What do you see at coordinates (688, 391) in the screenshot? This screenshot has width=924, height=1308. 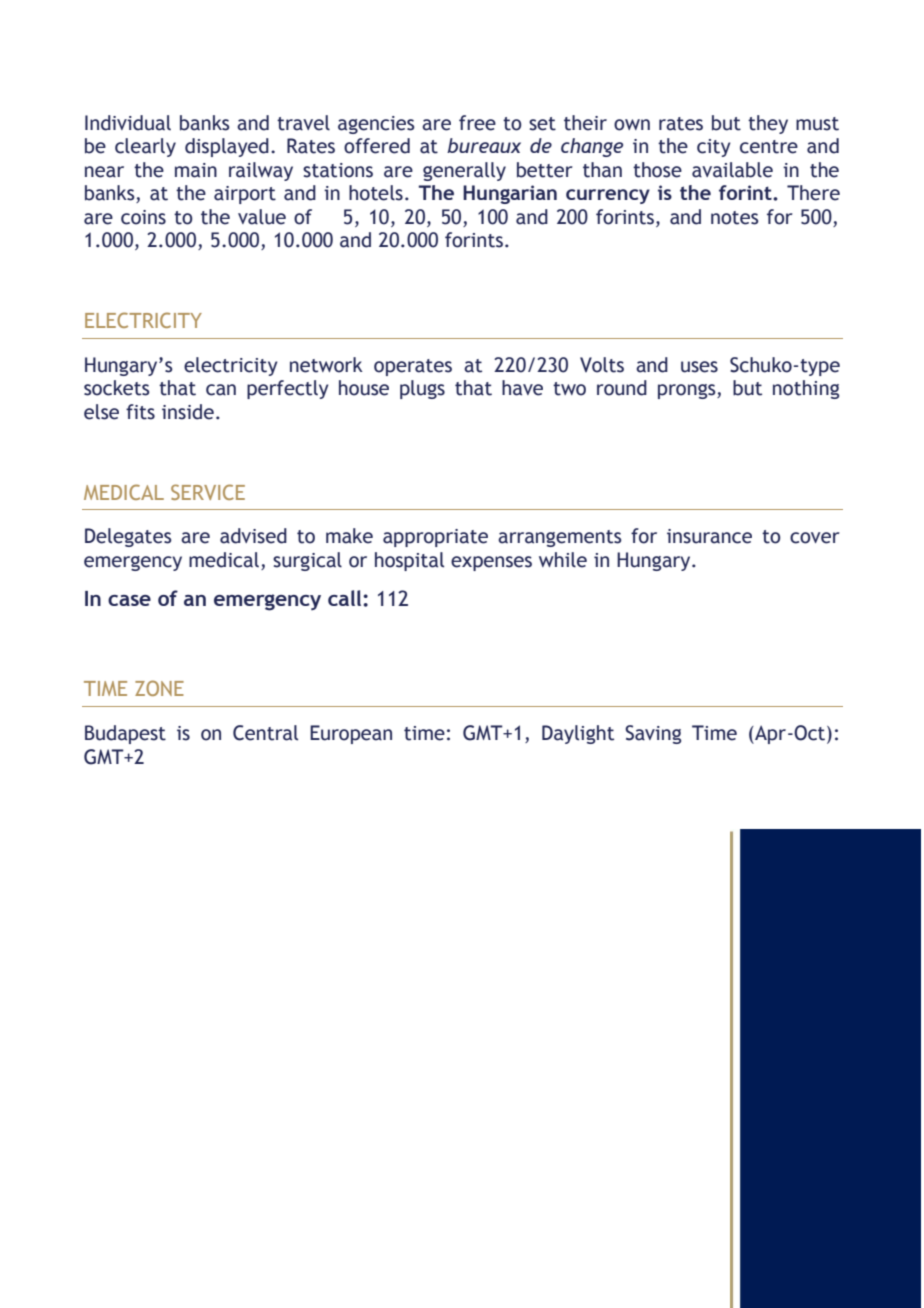 I see `prongs` at bounding box center [688, 391].
